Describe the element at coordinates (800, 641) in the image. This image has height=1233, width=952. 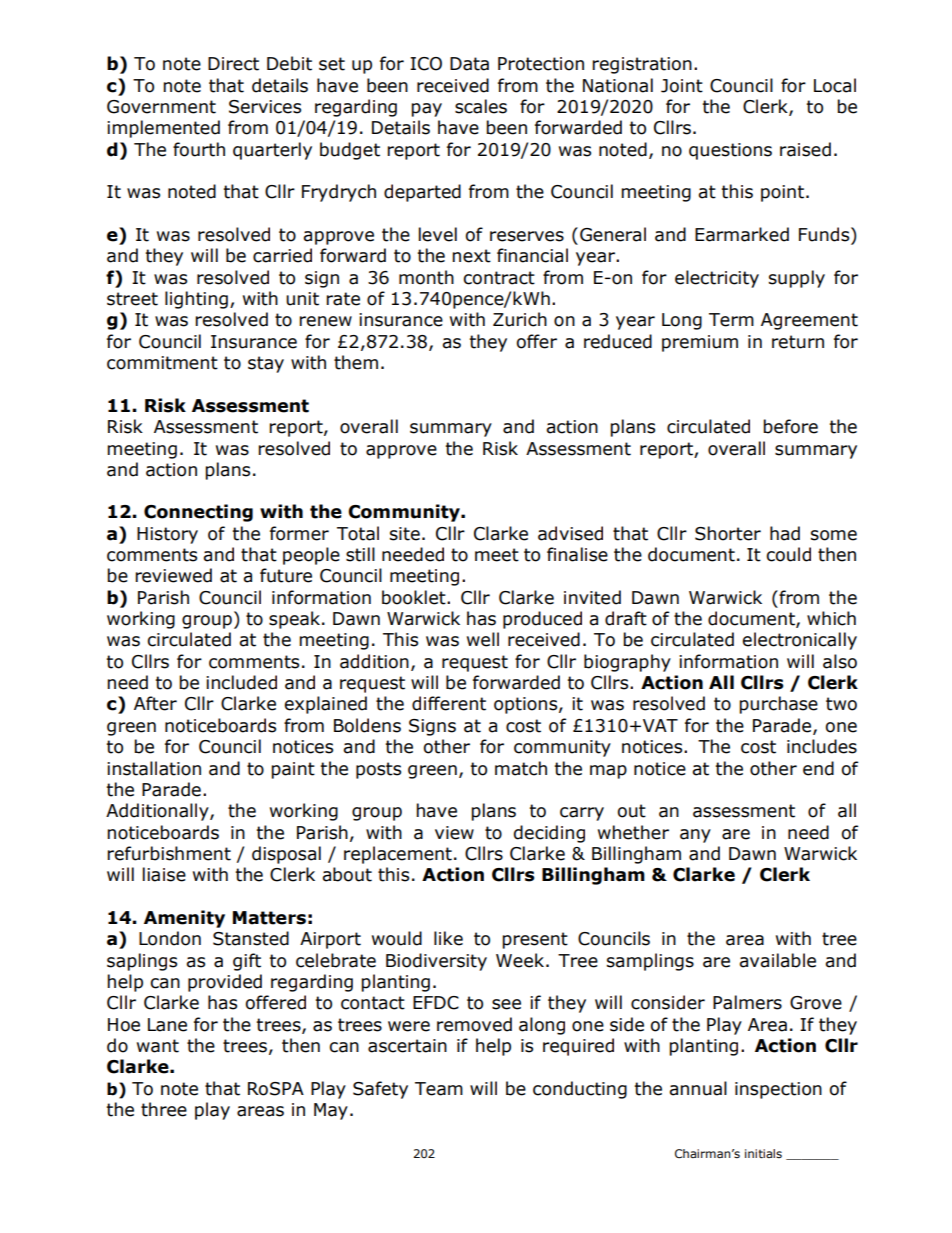
I see `electronically` at that location.
